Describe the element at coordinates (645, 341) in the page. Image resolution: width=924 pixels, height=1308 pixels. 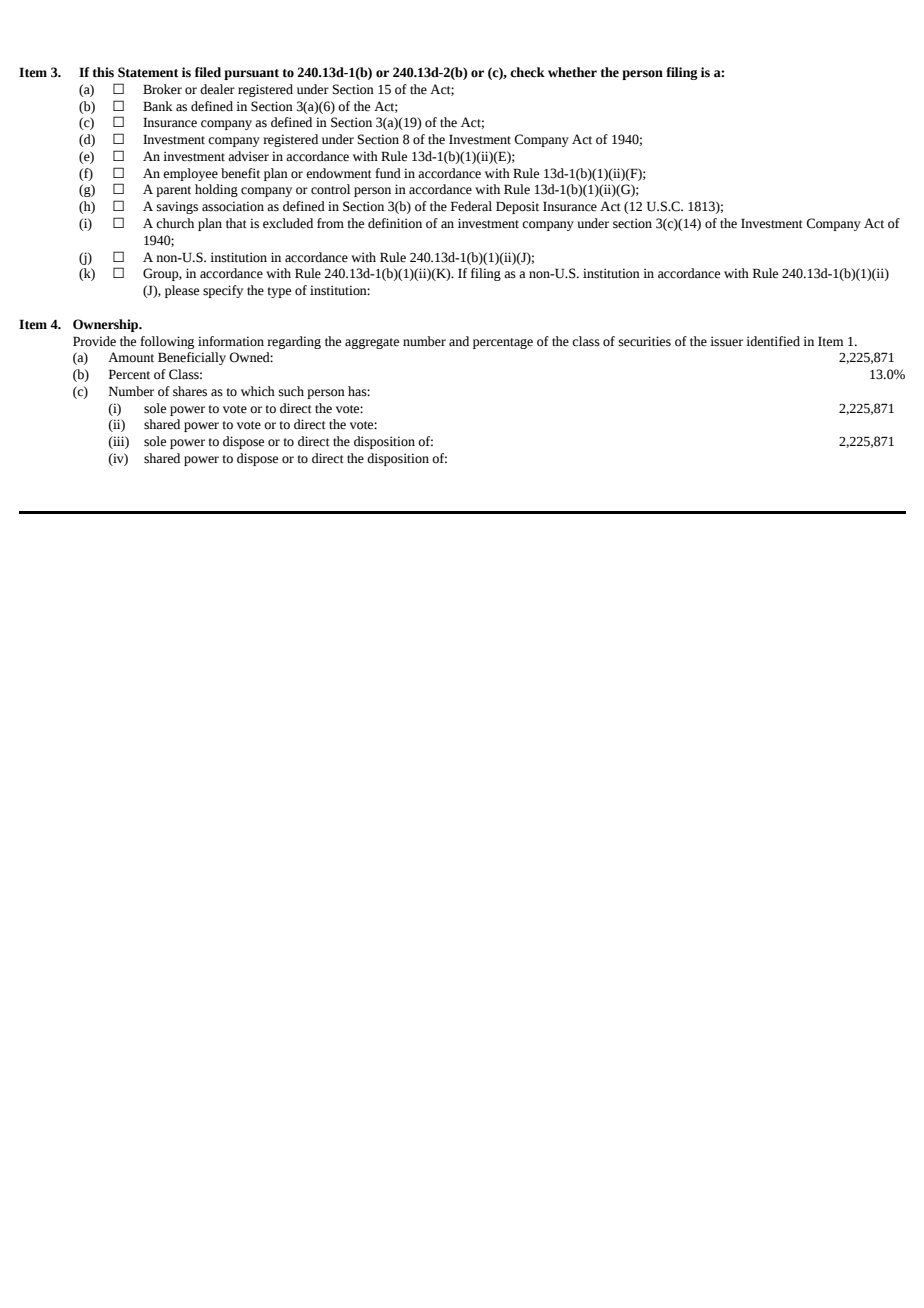
I see `securities` at that location.
